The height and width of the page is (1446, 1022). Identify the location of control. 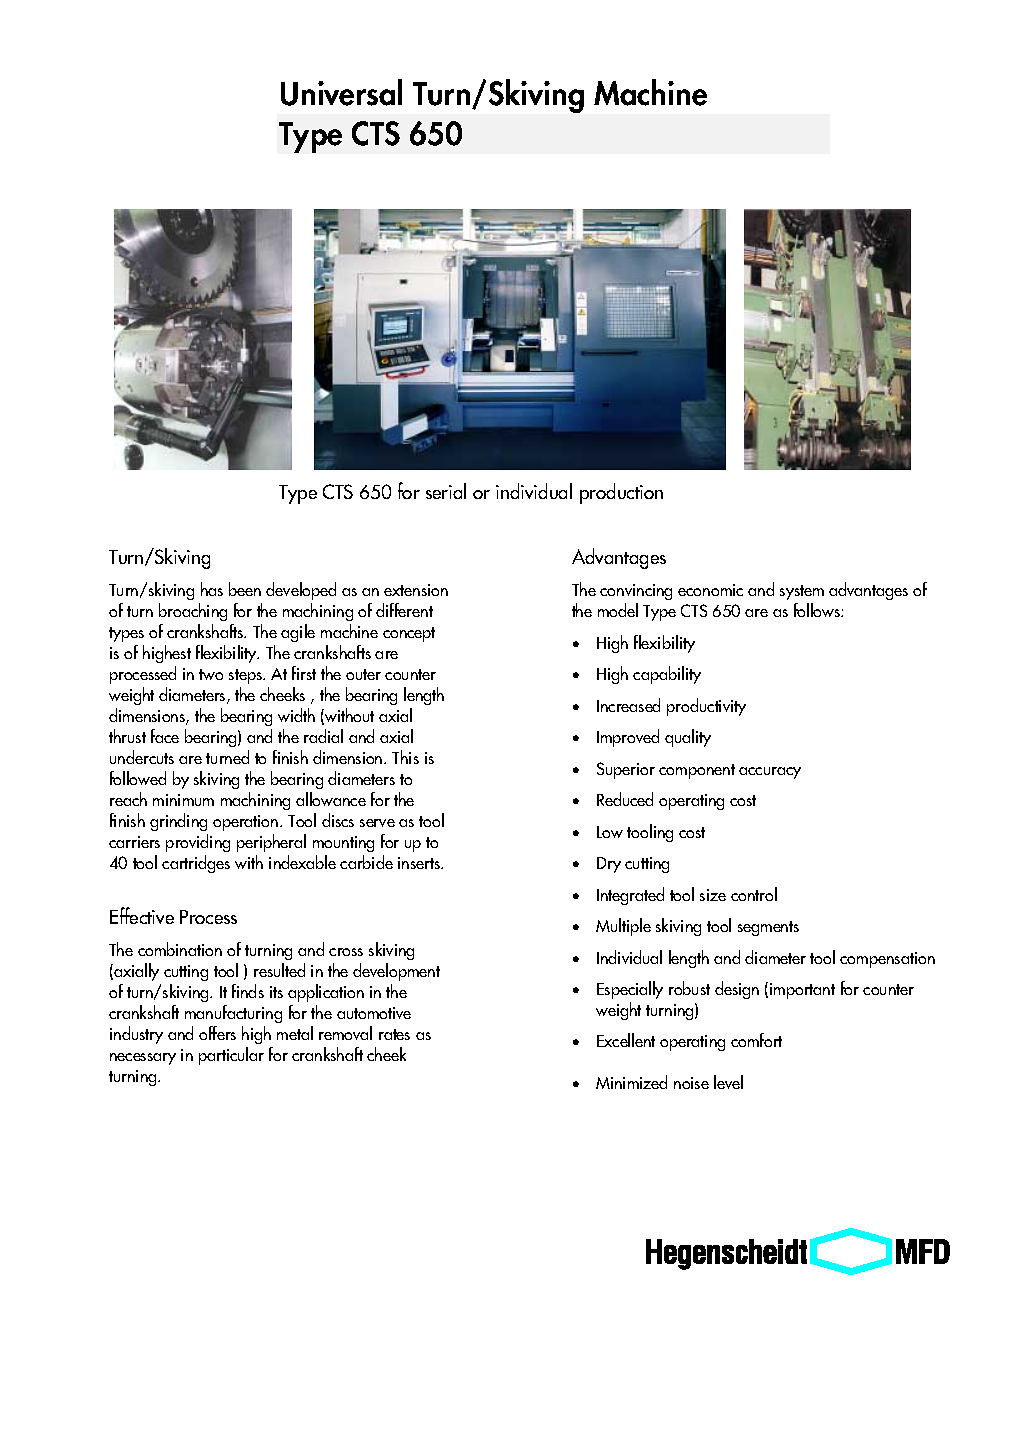
(754, 894).
